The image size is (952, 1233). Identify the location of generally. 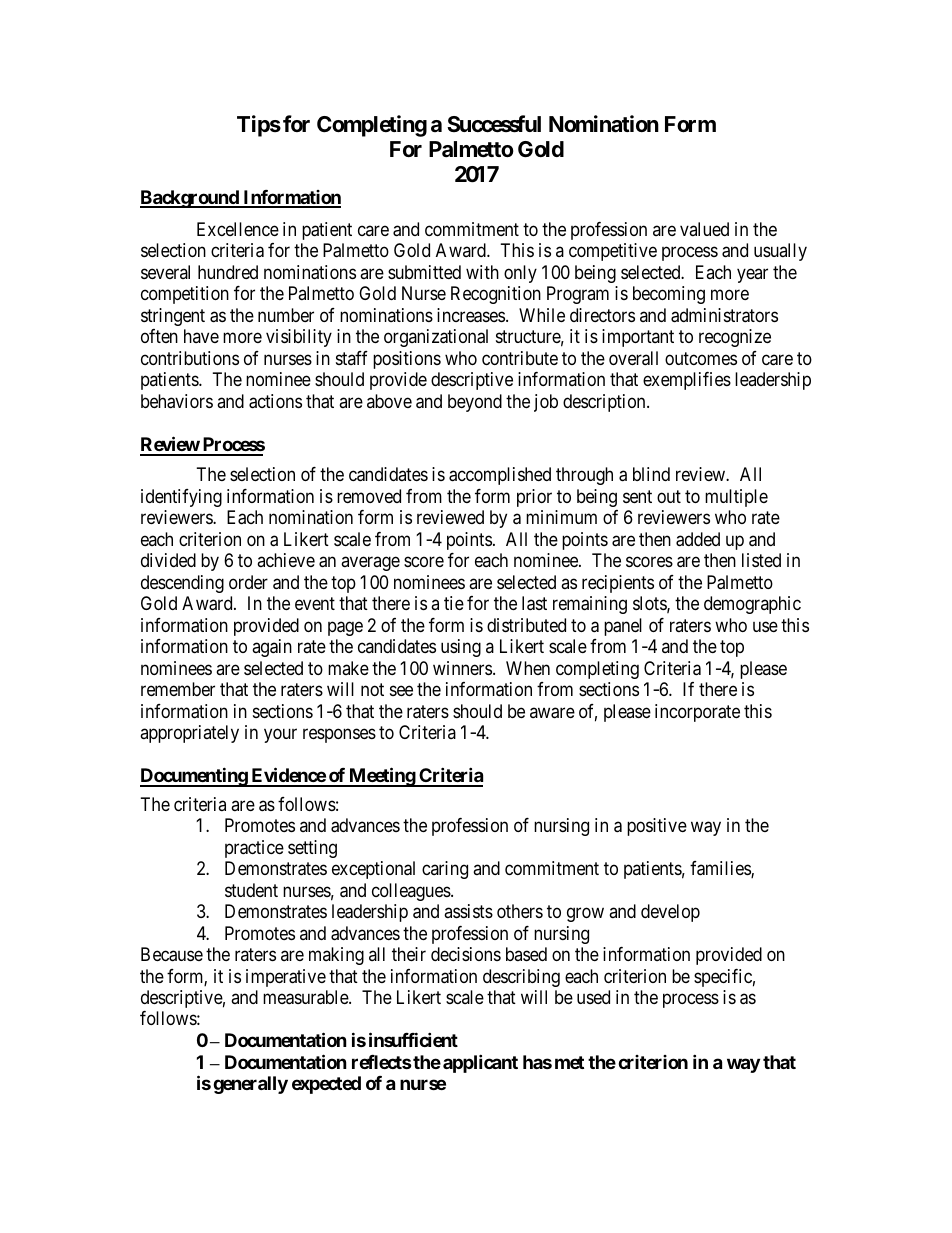
(250, 1085).
